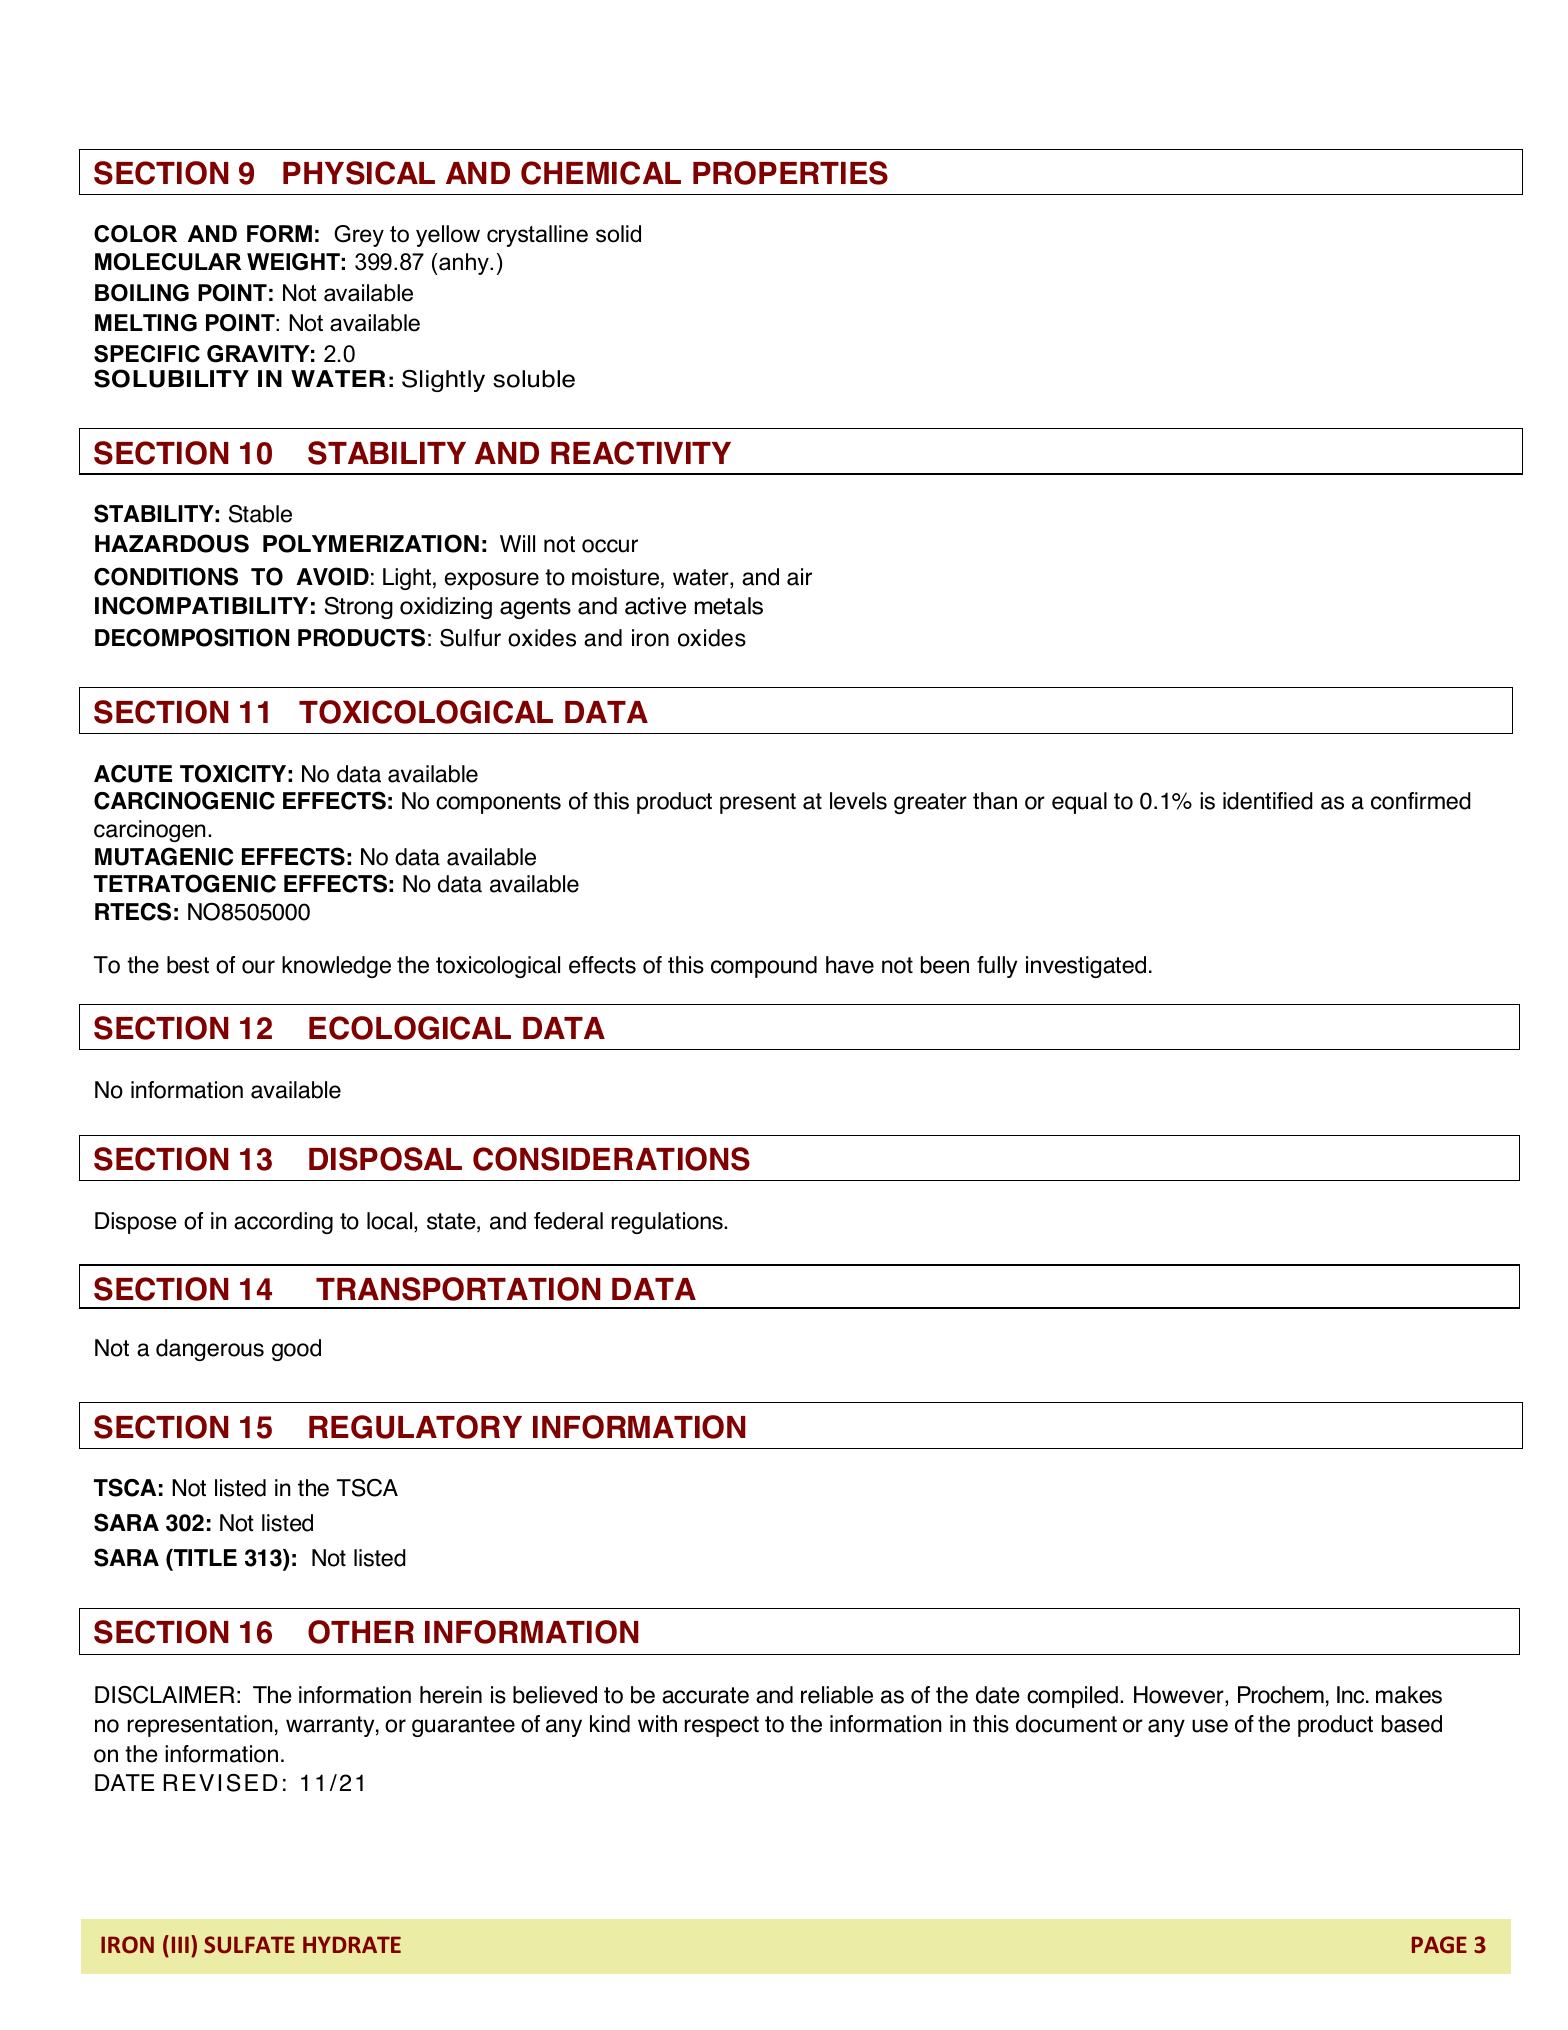 The height and width of the screenshot is (2030, 1568). I want to click on investigated, so click(1086, 967).
